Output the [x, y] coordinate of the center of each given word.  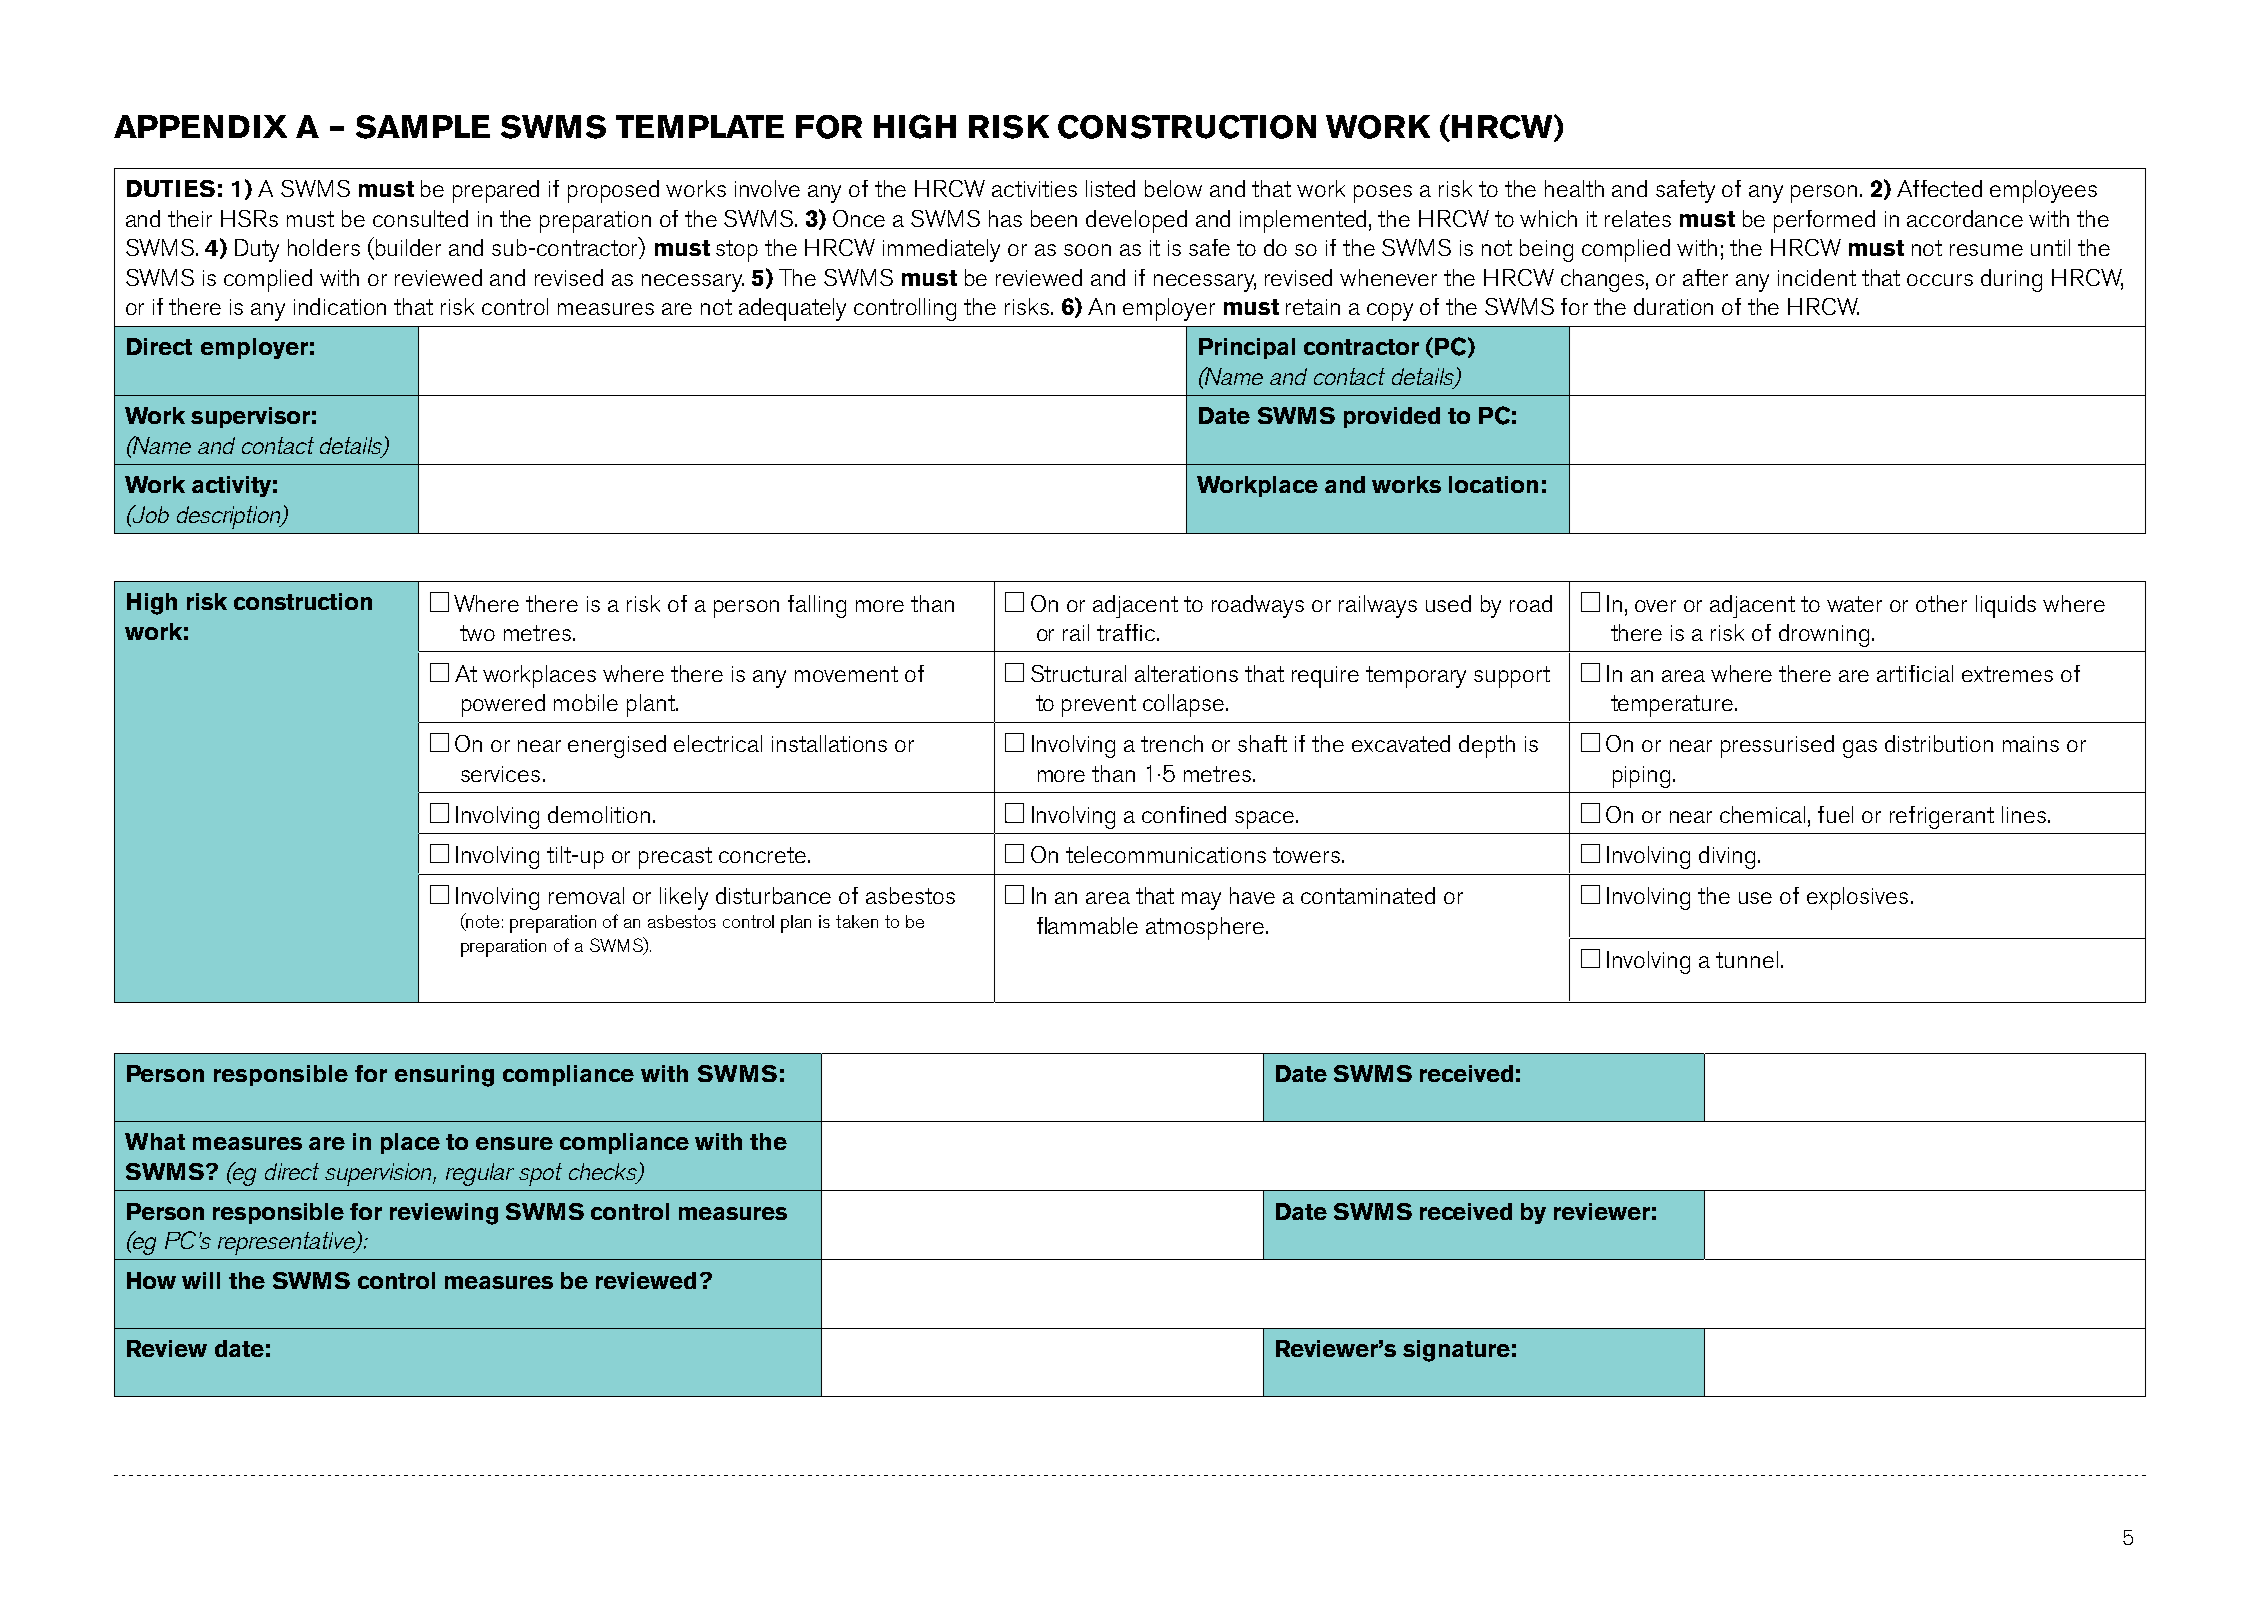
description [230, 517]
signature [1456, 1351]
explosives [1857, 898]
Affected [1939, 188]
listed [1110, 188]
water [1854, 604]
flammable [1087, 925]
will [201, 1280]
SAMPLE [423, 127]
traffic [1127, 632]
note [482, 922]
